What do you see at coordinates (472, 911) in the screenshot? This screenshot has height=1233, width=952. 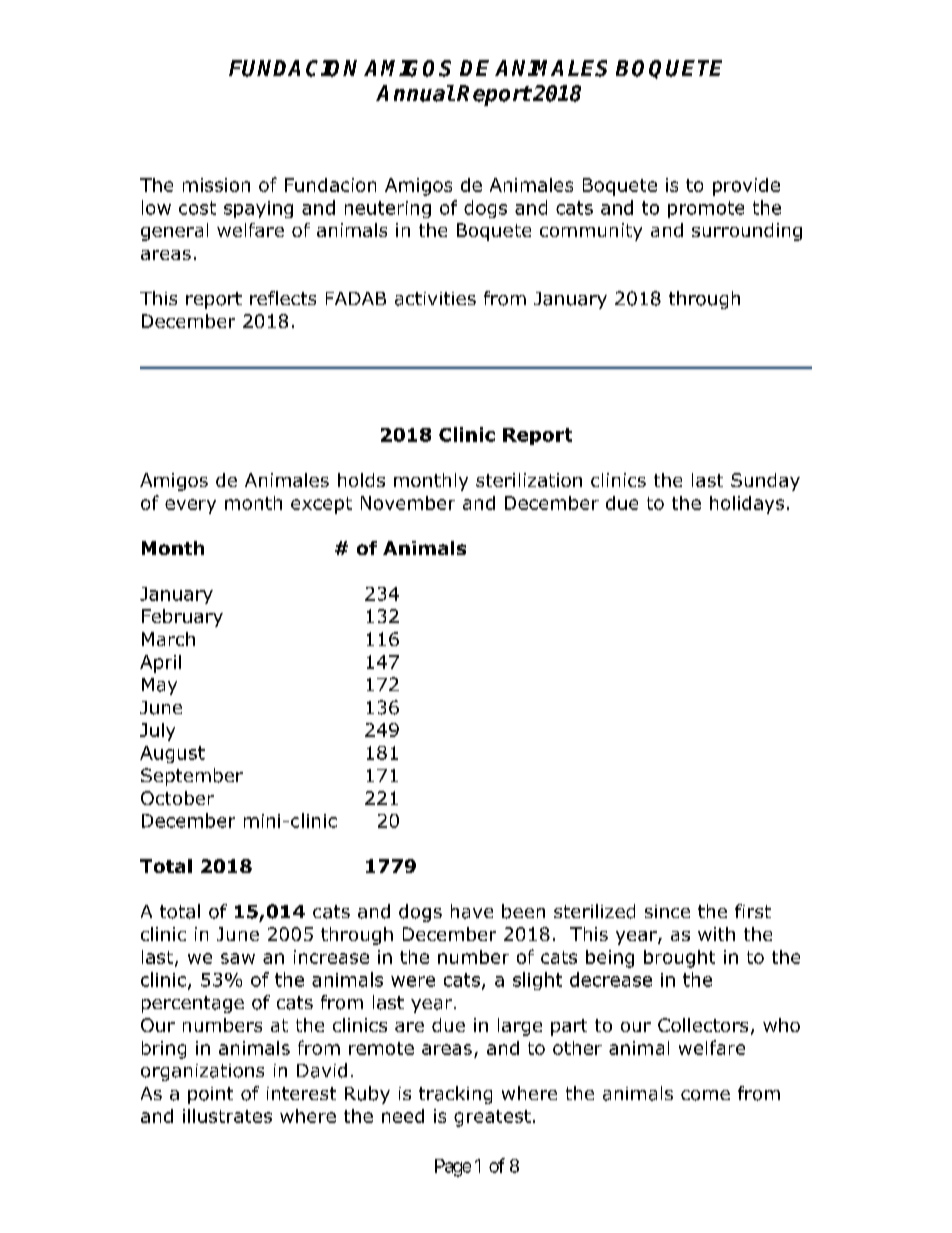 I see `have` at bounding box center [472, 911].
